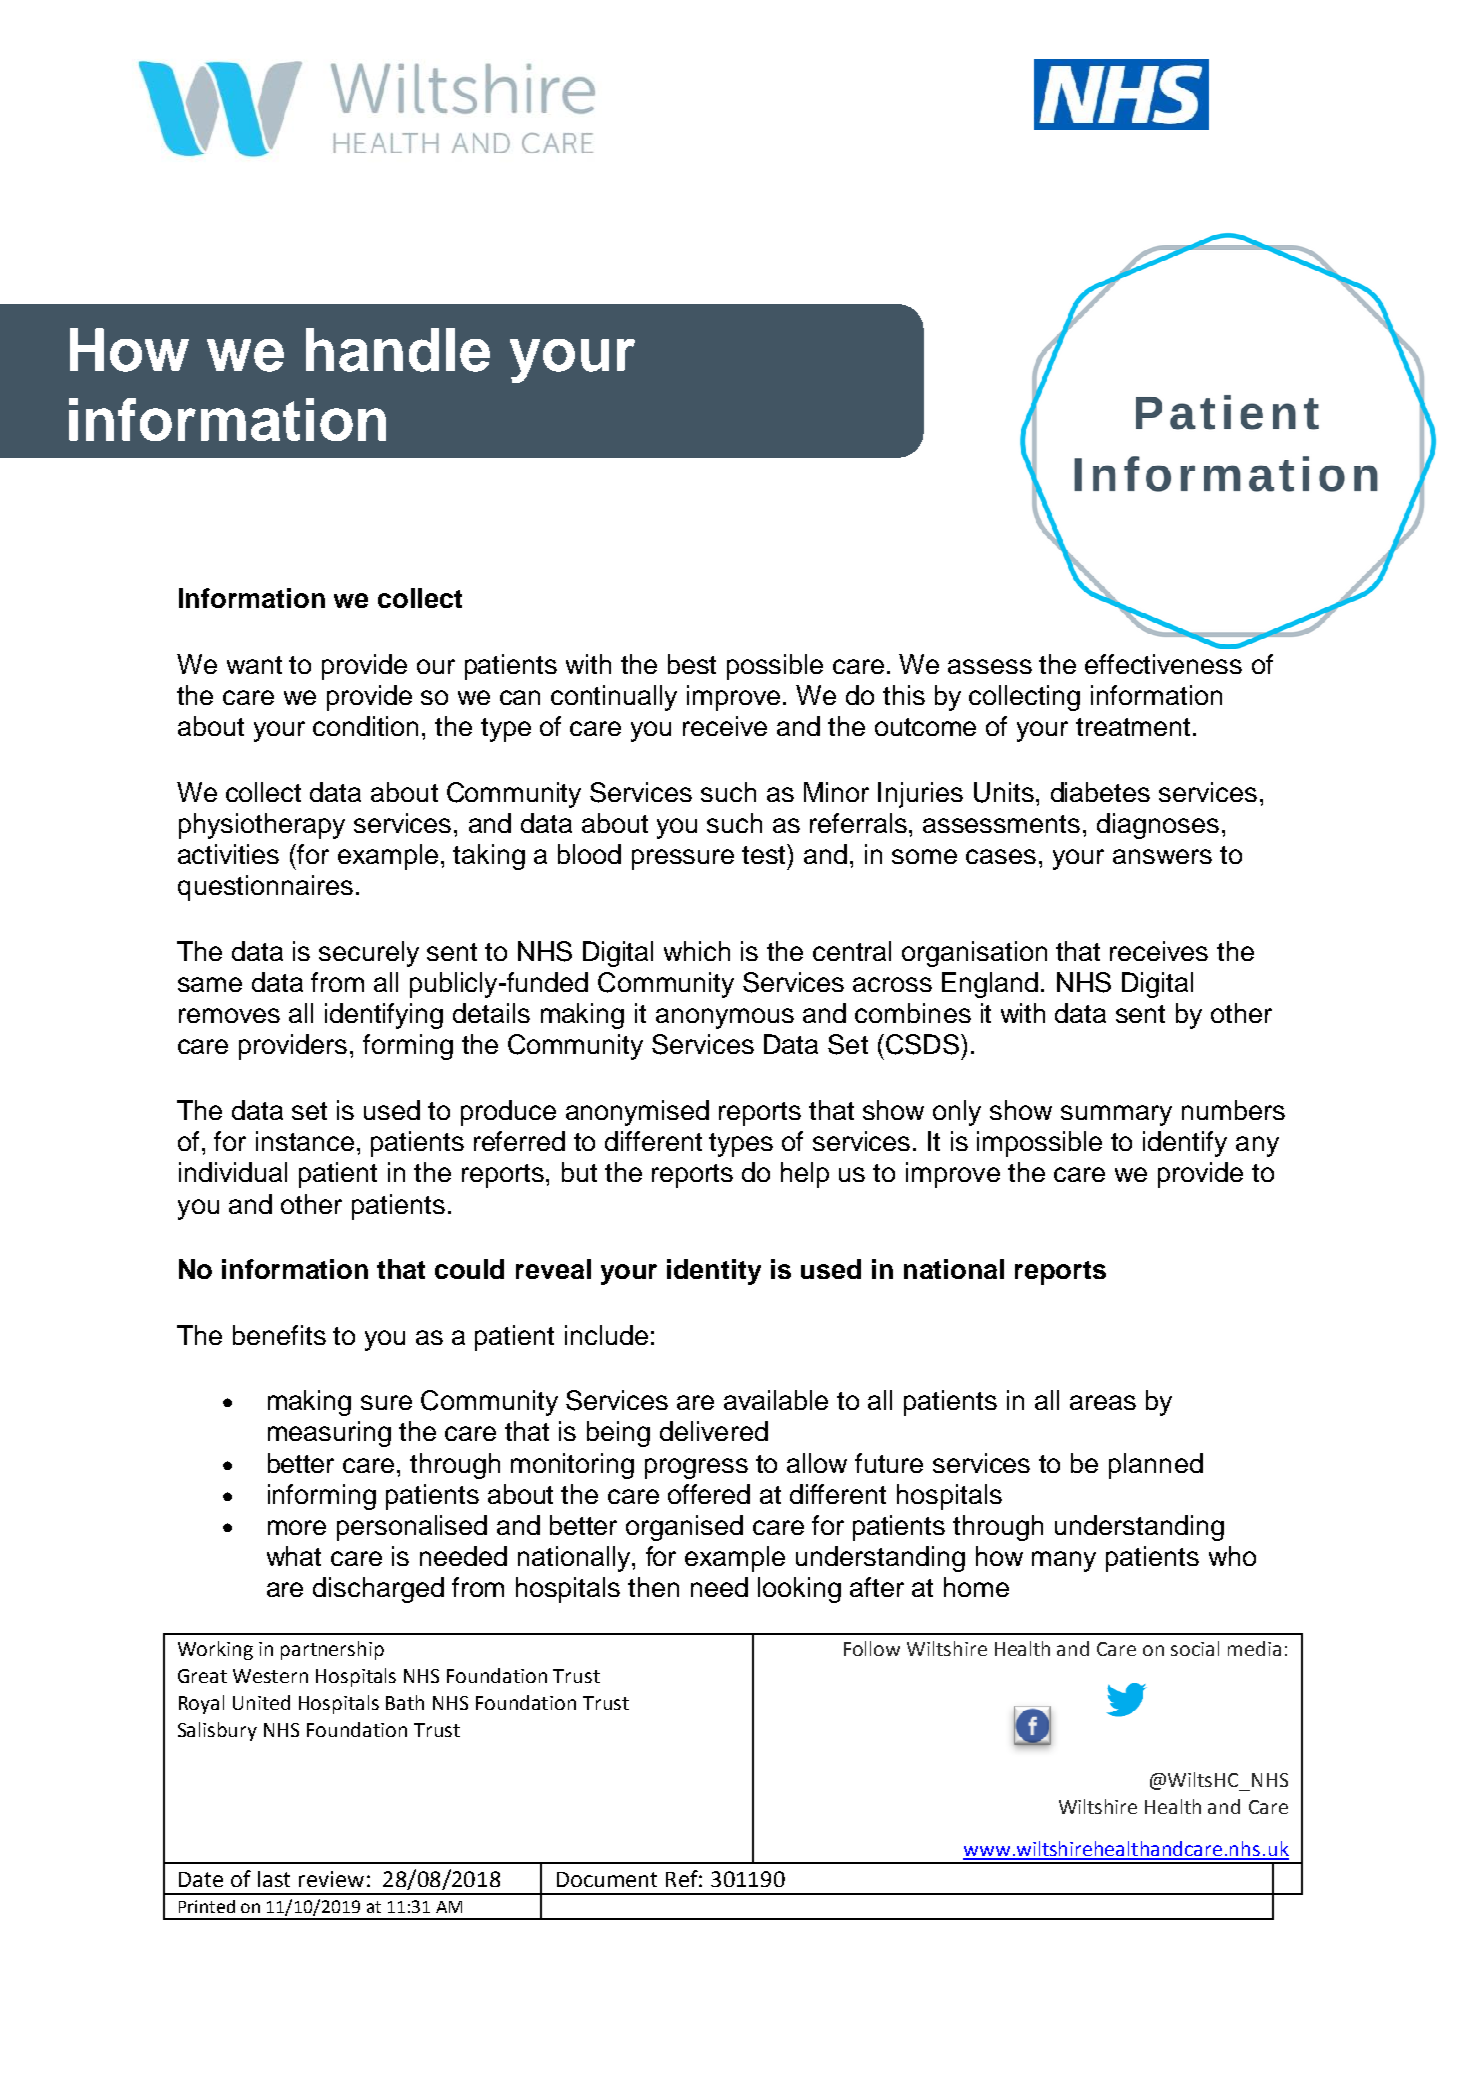 This page has width=1466, height=2073. I want to click on offered, so click(709, 1494).
